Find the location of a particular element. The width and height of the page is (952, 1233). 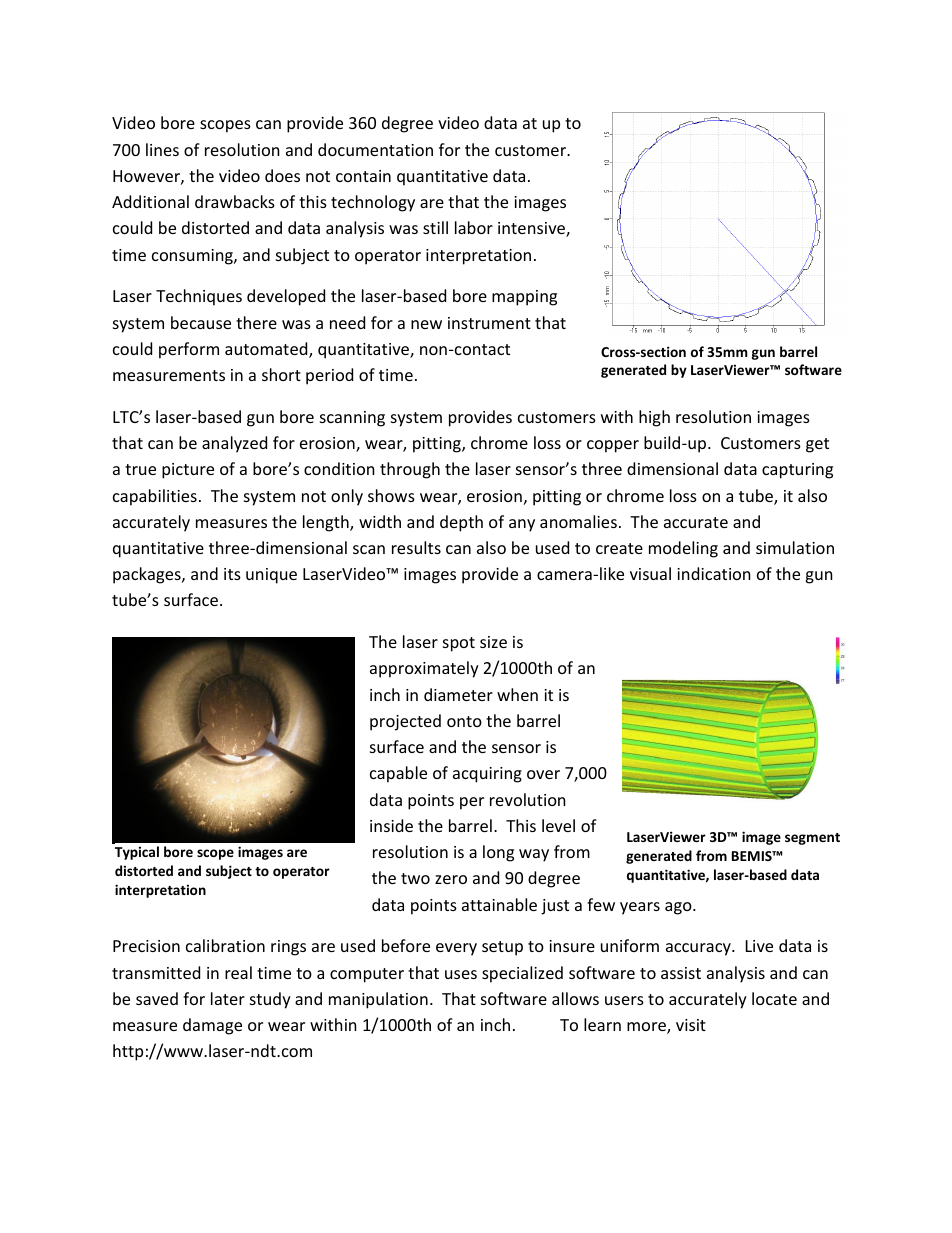

later is located at coordinates (228, 998).
